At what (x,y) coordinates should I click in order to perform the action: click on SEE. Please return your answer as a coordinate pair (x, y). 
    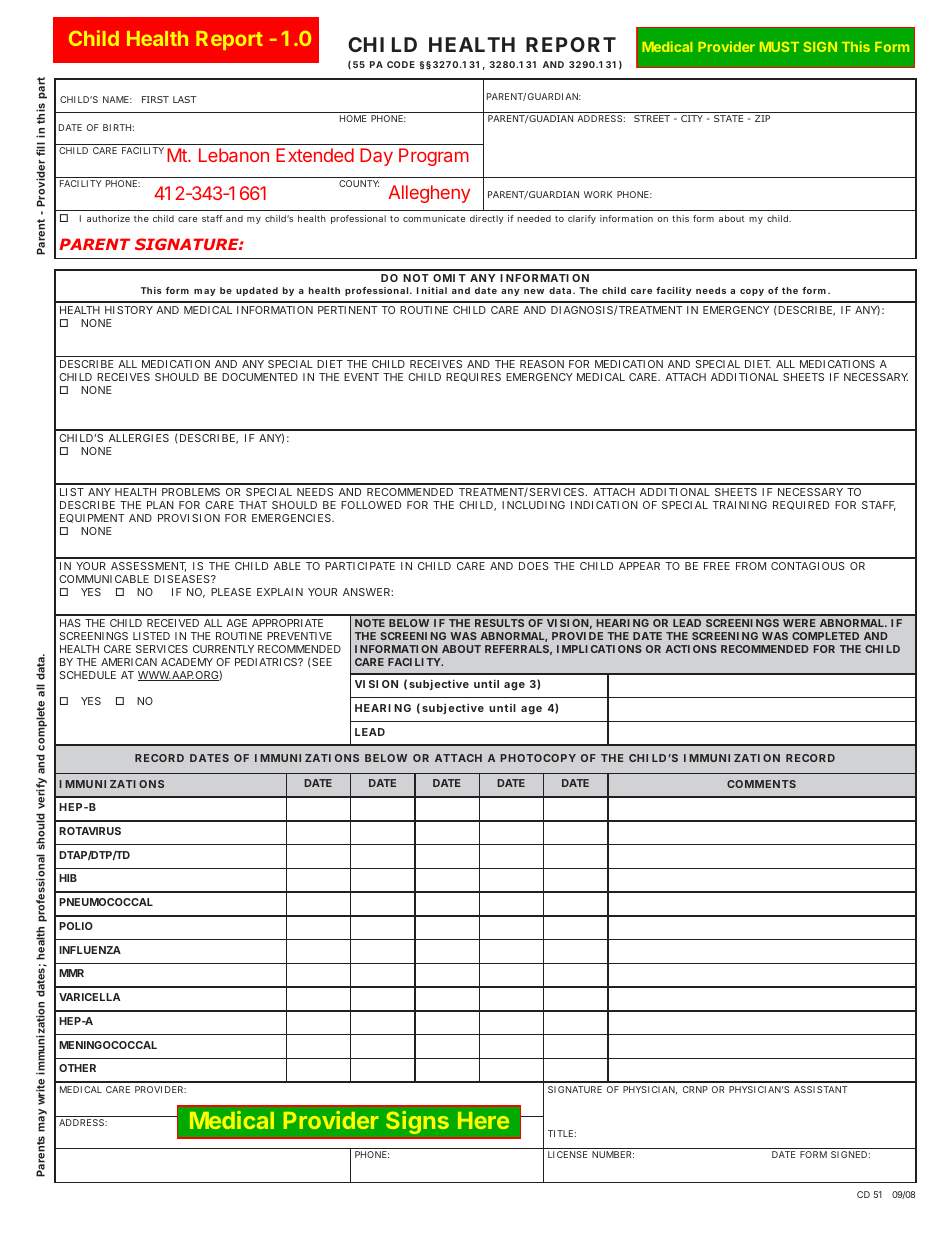
    Looking at the image, I should click on (322, 662).
